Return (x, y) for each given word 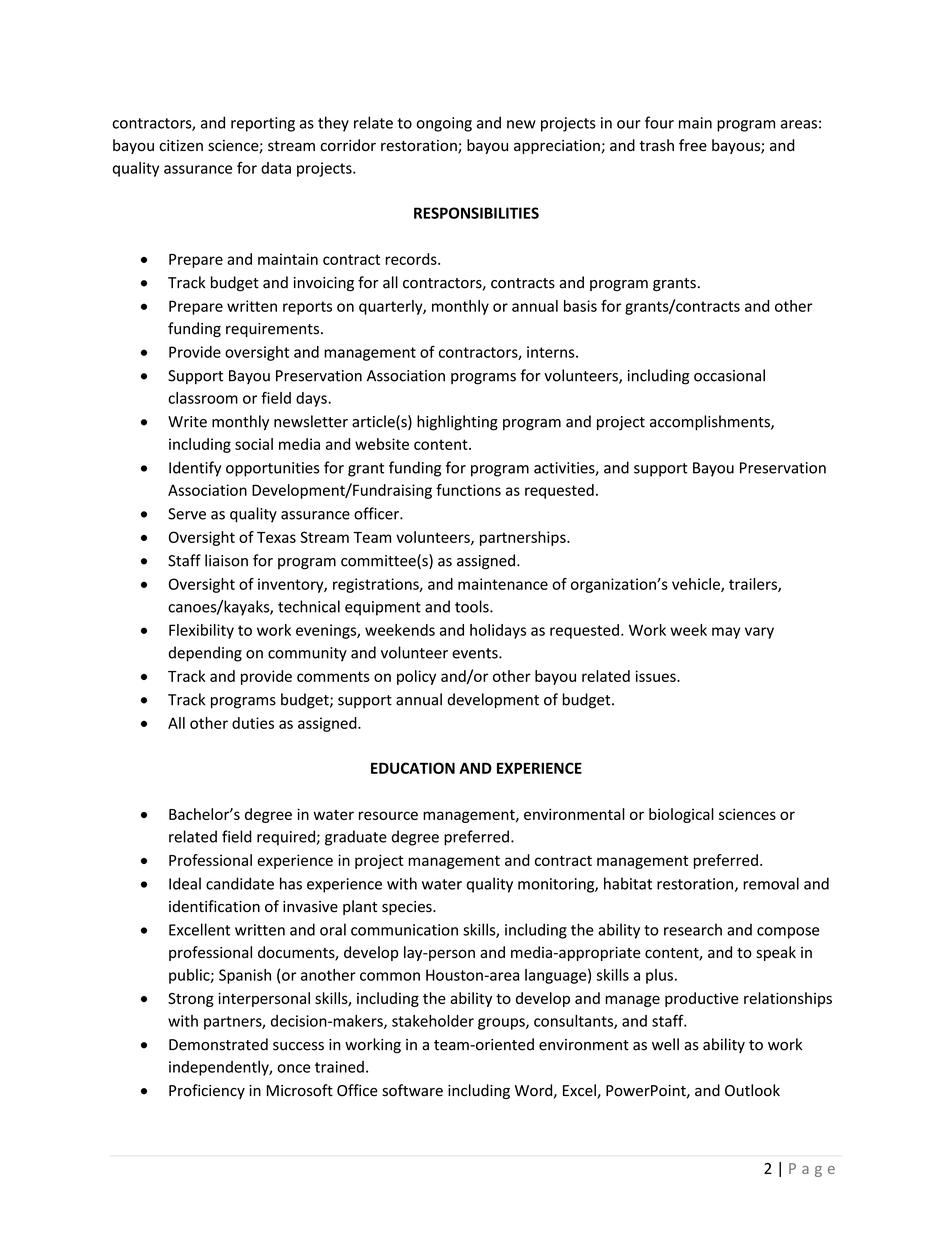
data (276, 168)
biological (681, 815)
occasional (729, 375)
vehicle (697, 585)
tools (473, 606)
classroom (203, 398)
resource (388, 815)
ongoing (444, 124)
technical (309, 606)
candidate (240, 883)
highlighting (457, 423)
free (693, 145)
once (293, 1068)
